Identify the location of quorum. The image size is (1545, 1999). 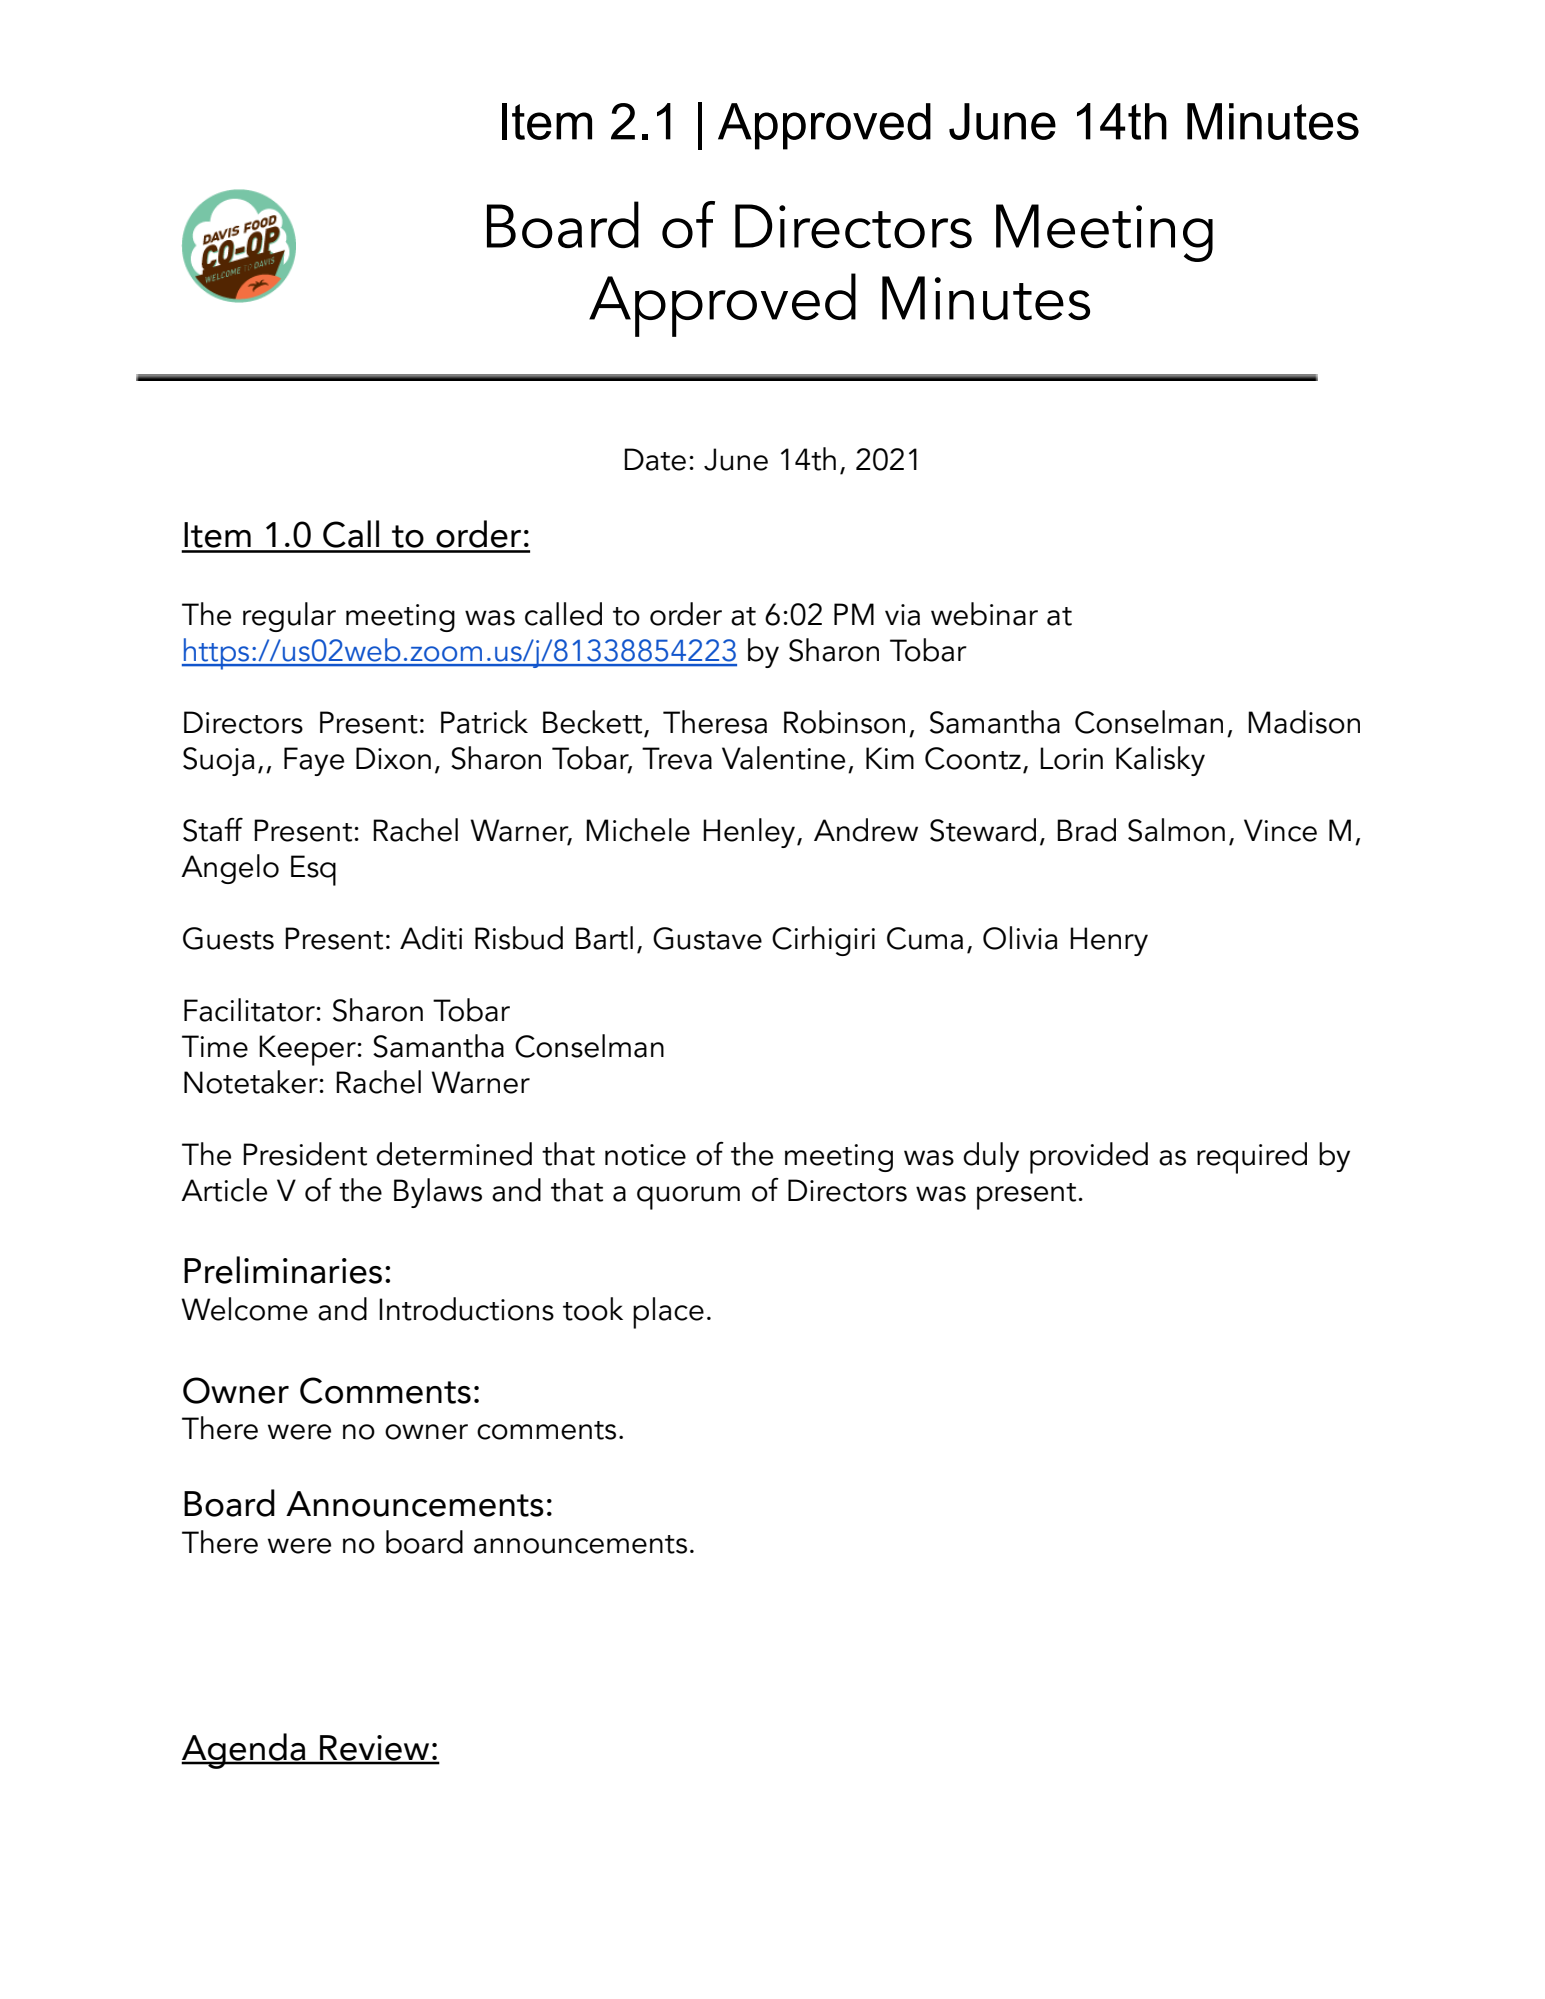
(688, 1198).
